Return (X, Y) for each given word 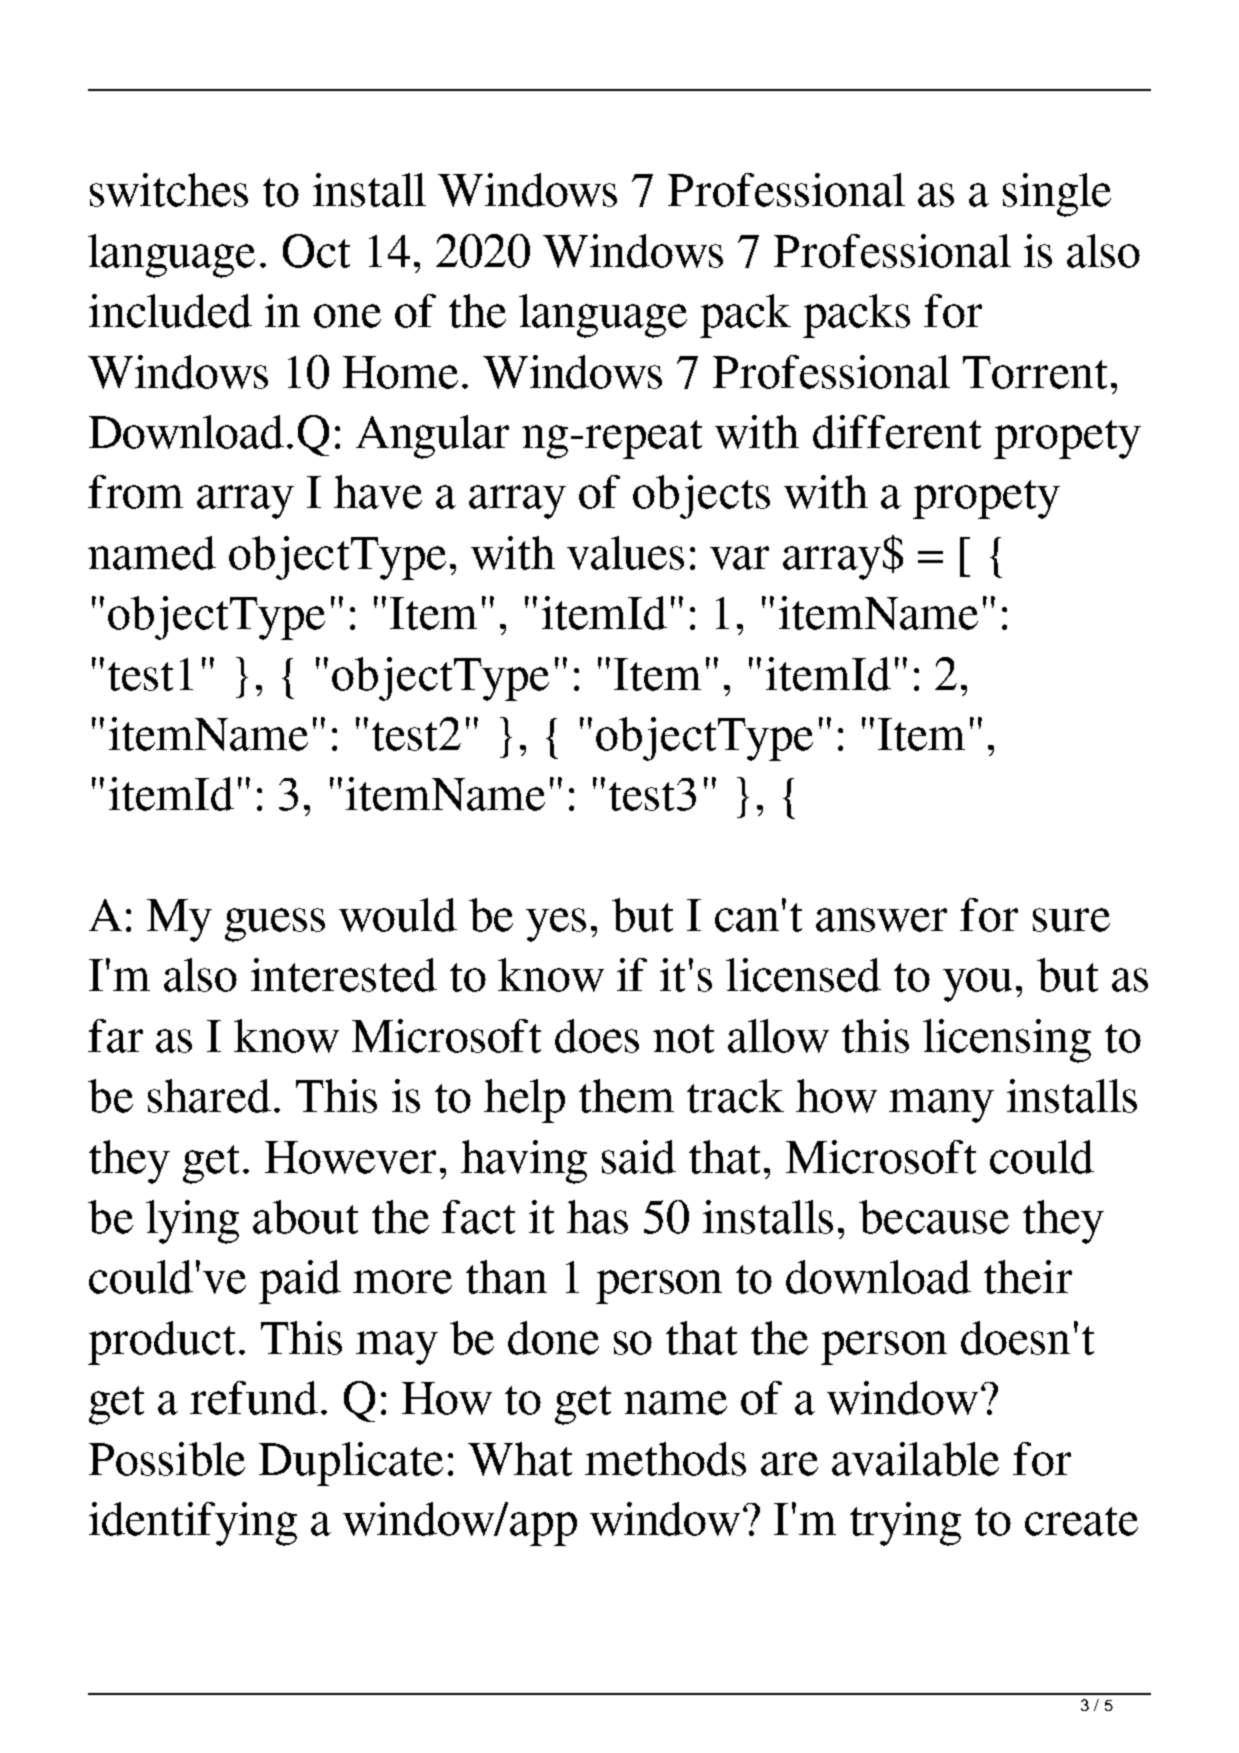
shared (209, 1096)
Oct (316, 251)
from (135, 492)
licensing (1007, 1041)
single (1057, 195)
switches (169, 190)
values (625, 553)
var (739, 558)
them (626, 1096)
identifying (193, 1524)
